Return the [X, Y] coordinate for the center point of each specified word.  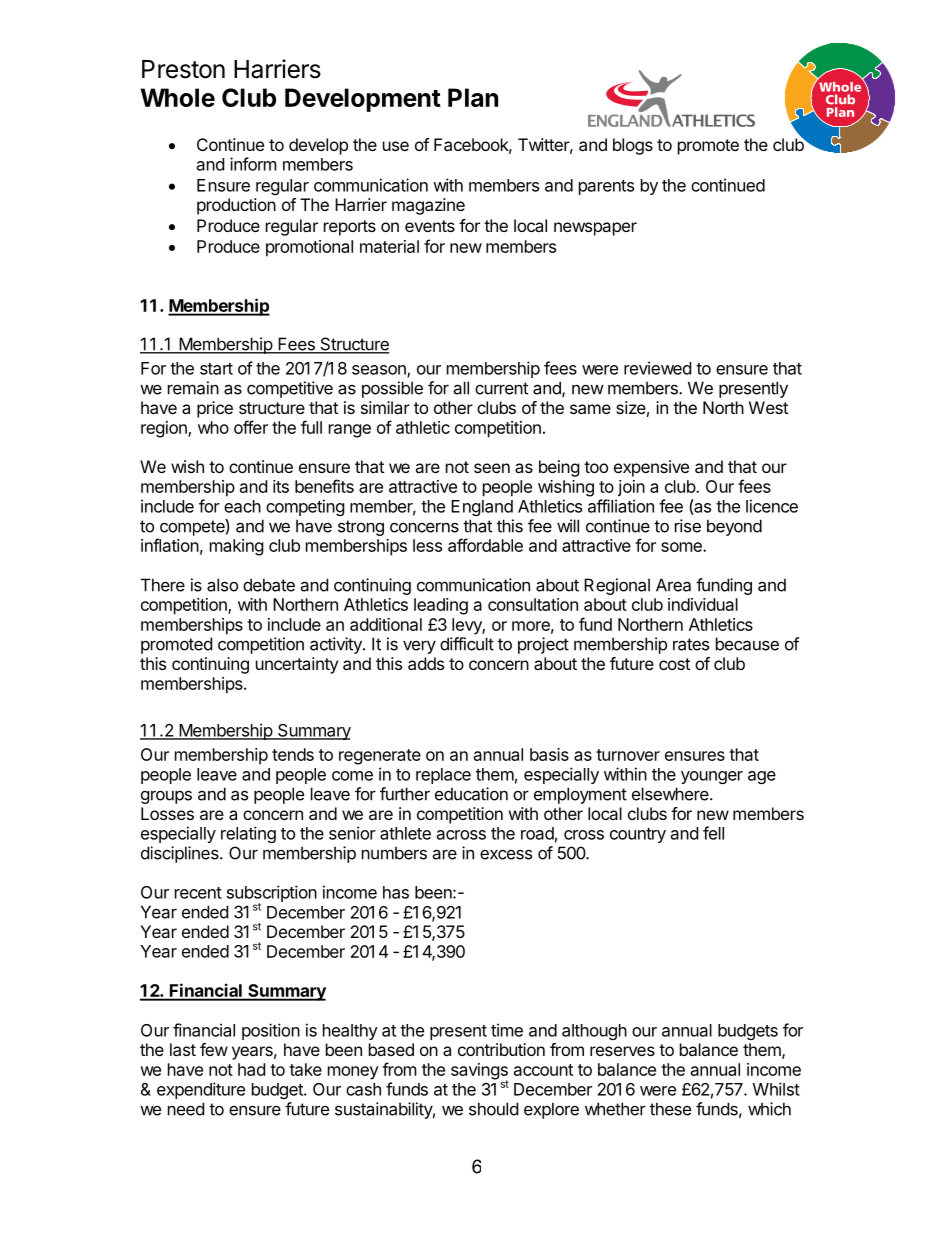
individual [703, 604]
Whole [178, 97]
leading [441, 606]
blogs [633, 146]
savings [479, 1072]
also [222, 585]
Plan [473, 97]
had [251, 1069]
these [670, 1109]
